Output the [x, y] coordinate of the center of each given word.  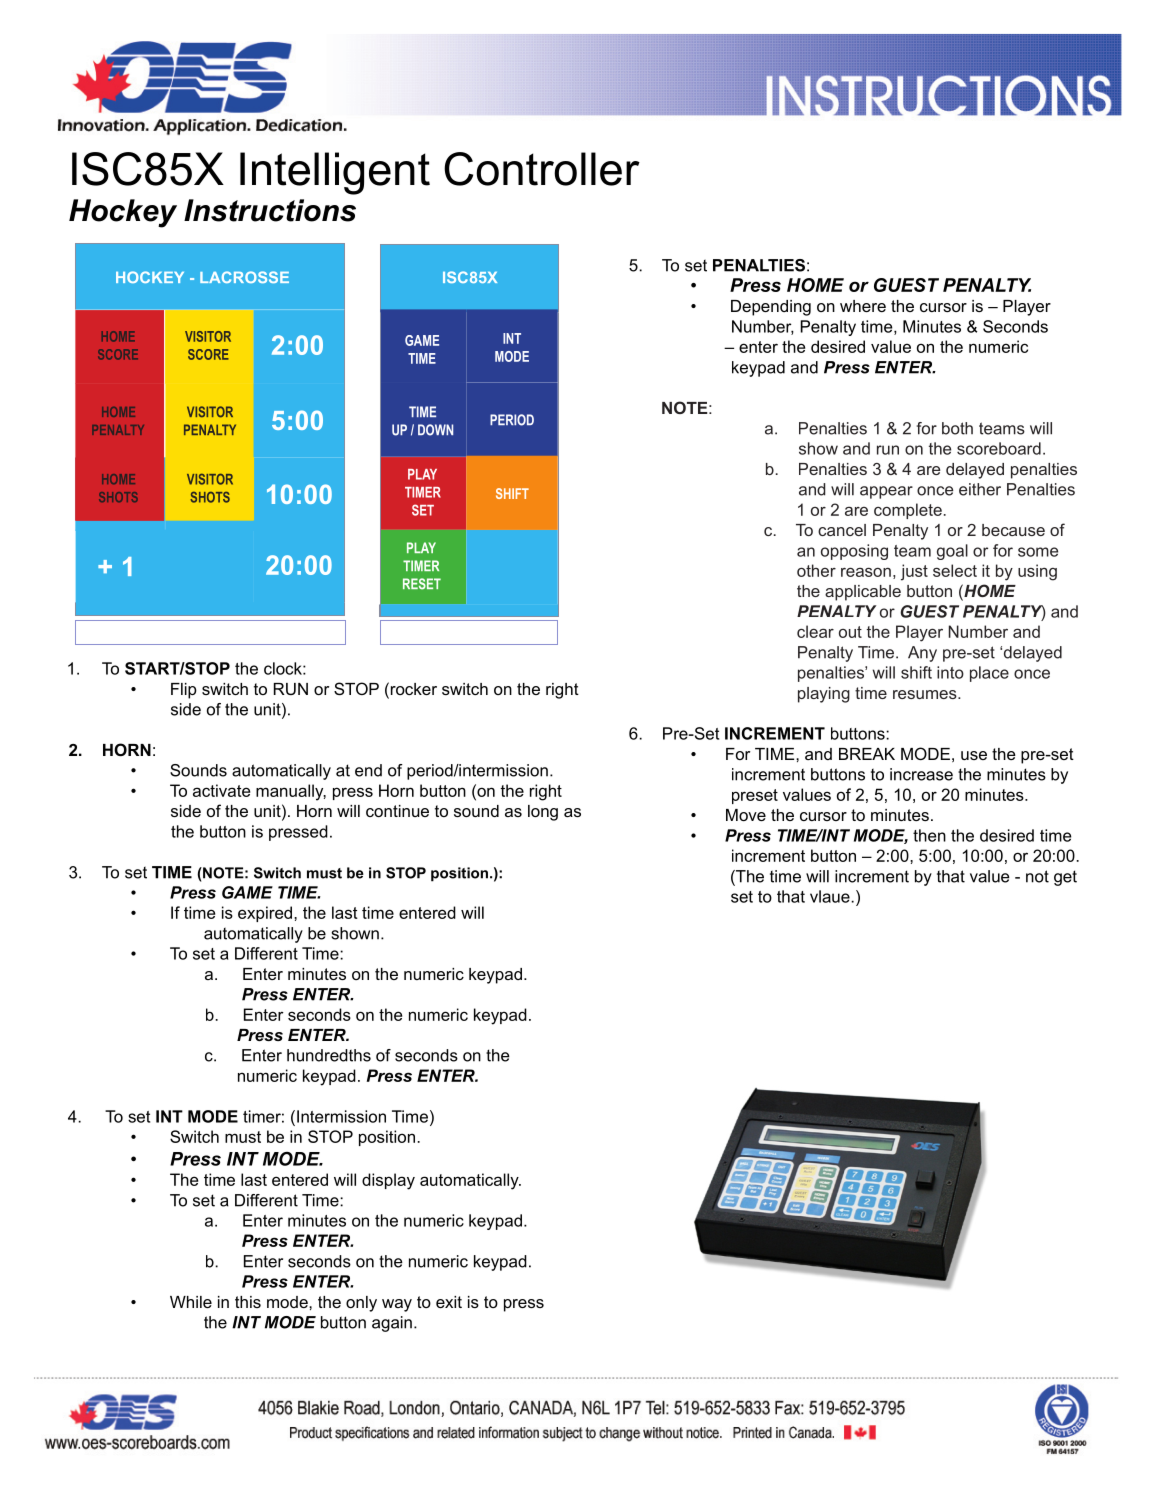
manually [291, 792]
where [863, 306]
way [397, 1305]
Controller [542, 169]
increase [921, 774]
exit [449, 1302]
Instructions [270, 210]
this [248, 1302]
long [543, 813]
